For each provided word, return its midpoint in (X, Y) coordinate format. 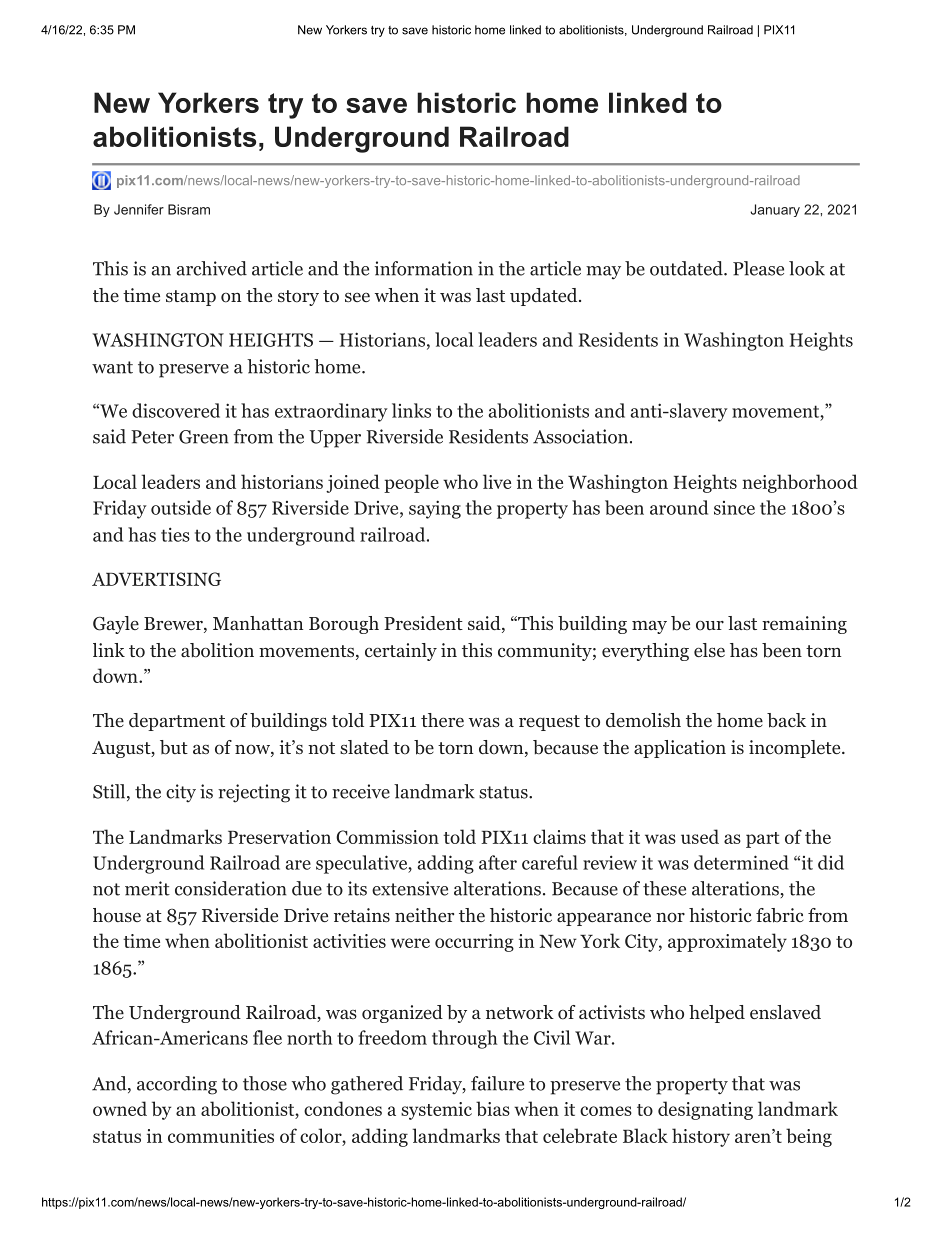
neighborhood (800, 483)
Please (758, 268)
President (423, 623)
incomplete (794, 749)
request (549, 723)
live (497, 481)
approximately (727, 942)
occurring (474, 943)
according (177, 1085)
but (174, 747)
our (710, 625)
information (423, 268)
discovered (176, 410)
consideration (231, 888)
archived (212, 268)
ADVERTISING (156, 579)
